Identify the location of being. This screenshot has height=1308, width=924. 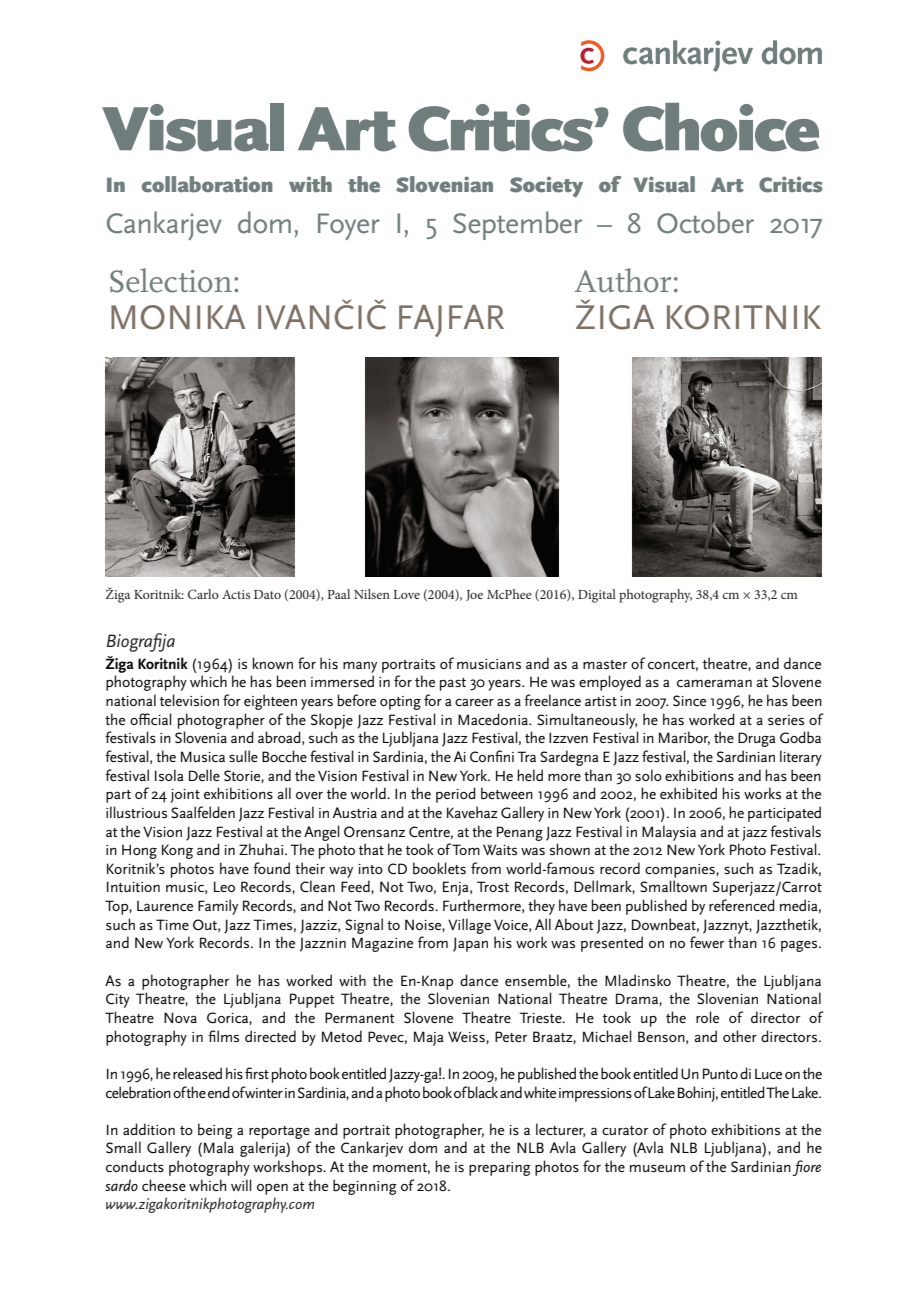
(215, 1131).
